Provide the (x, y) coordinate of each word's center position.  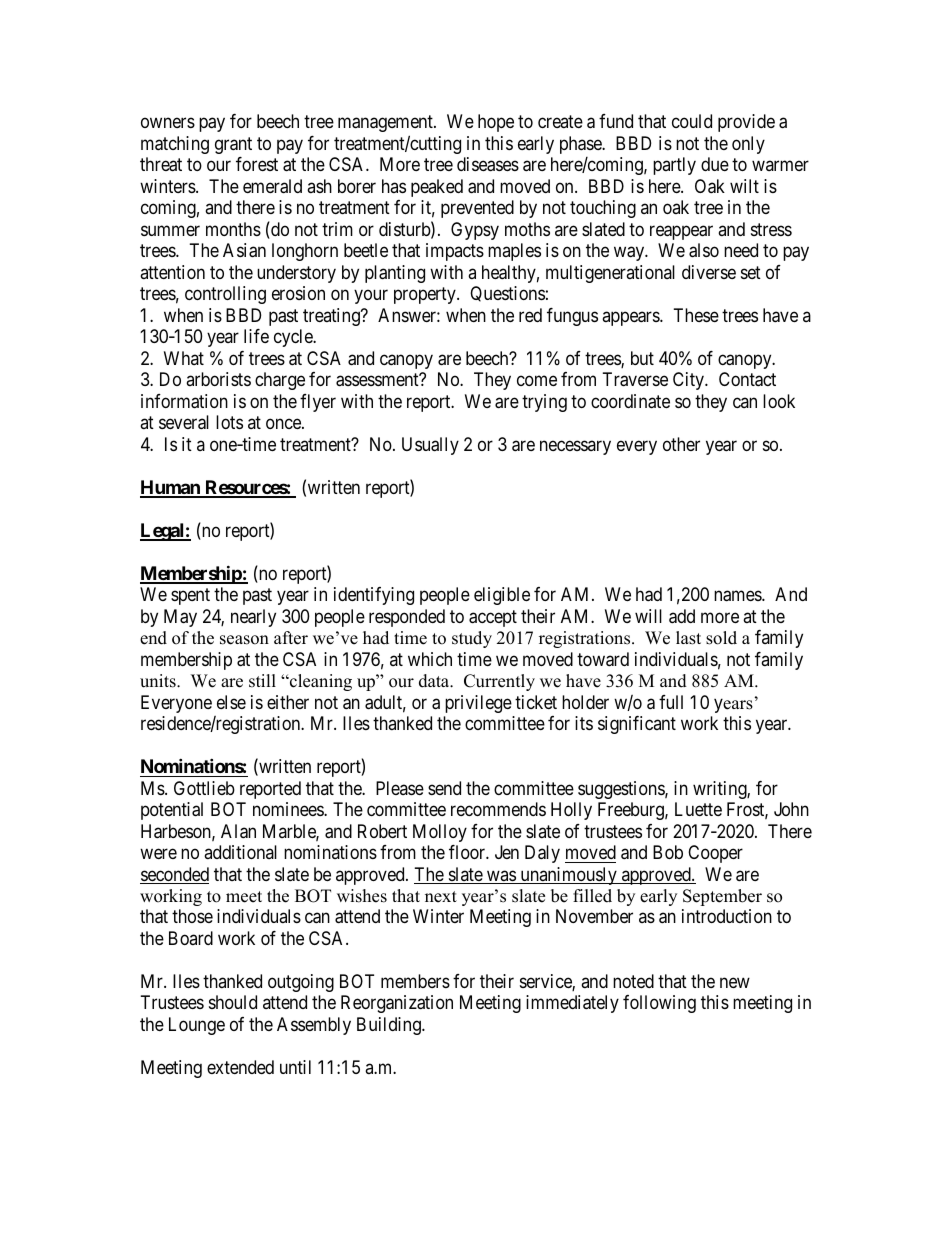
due (715, 164)
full (671, 702)
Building (390, 1026)
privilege (478, 704)
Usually (430, 446)
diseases (488, 164)
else (231, 702)
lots (229, 422)
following (659, 1004)
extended (240, 1067)
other (681, 444)
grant (233, 145)
